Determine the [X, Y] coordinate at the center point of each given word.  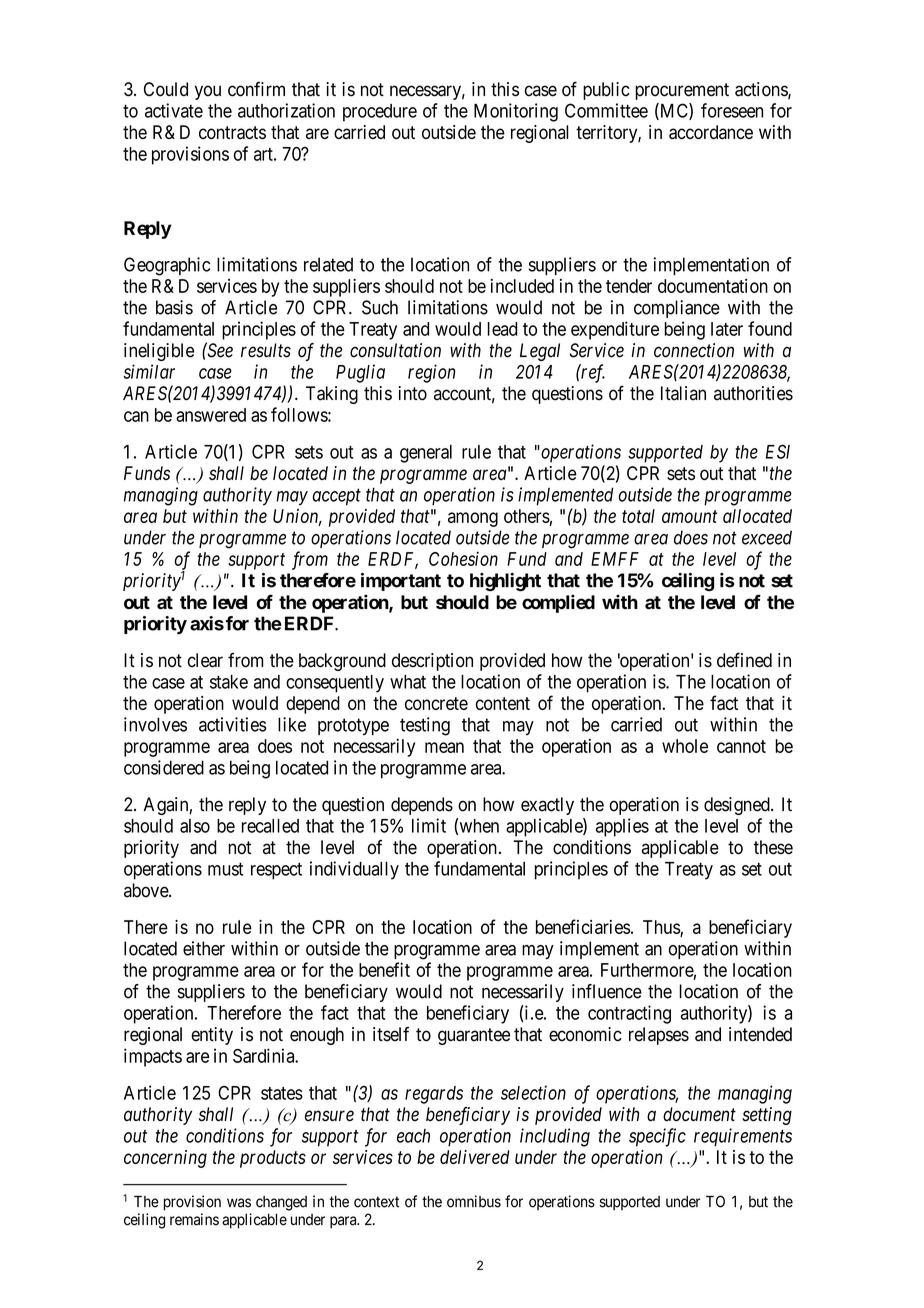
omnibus [474, 1201]
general [426, 454]
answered [211, 415]
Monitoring [516, 112]
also [195, 826]
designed [738, 806]
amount [689, 516]
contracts [232, 132]
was [239, 1203]
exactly [547, 806]
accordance [711, 132]
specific [657, 1137]
